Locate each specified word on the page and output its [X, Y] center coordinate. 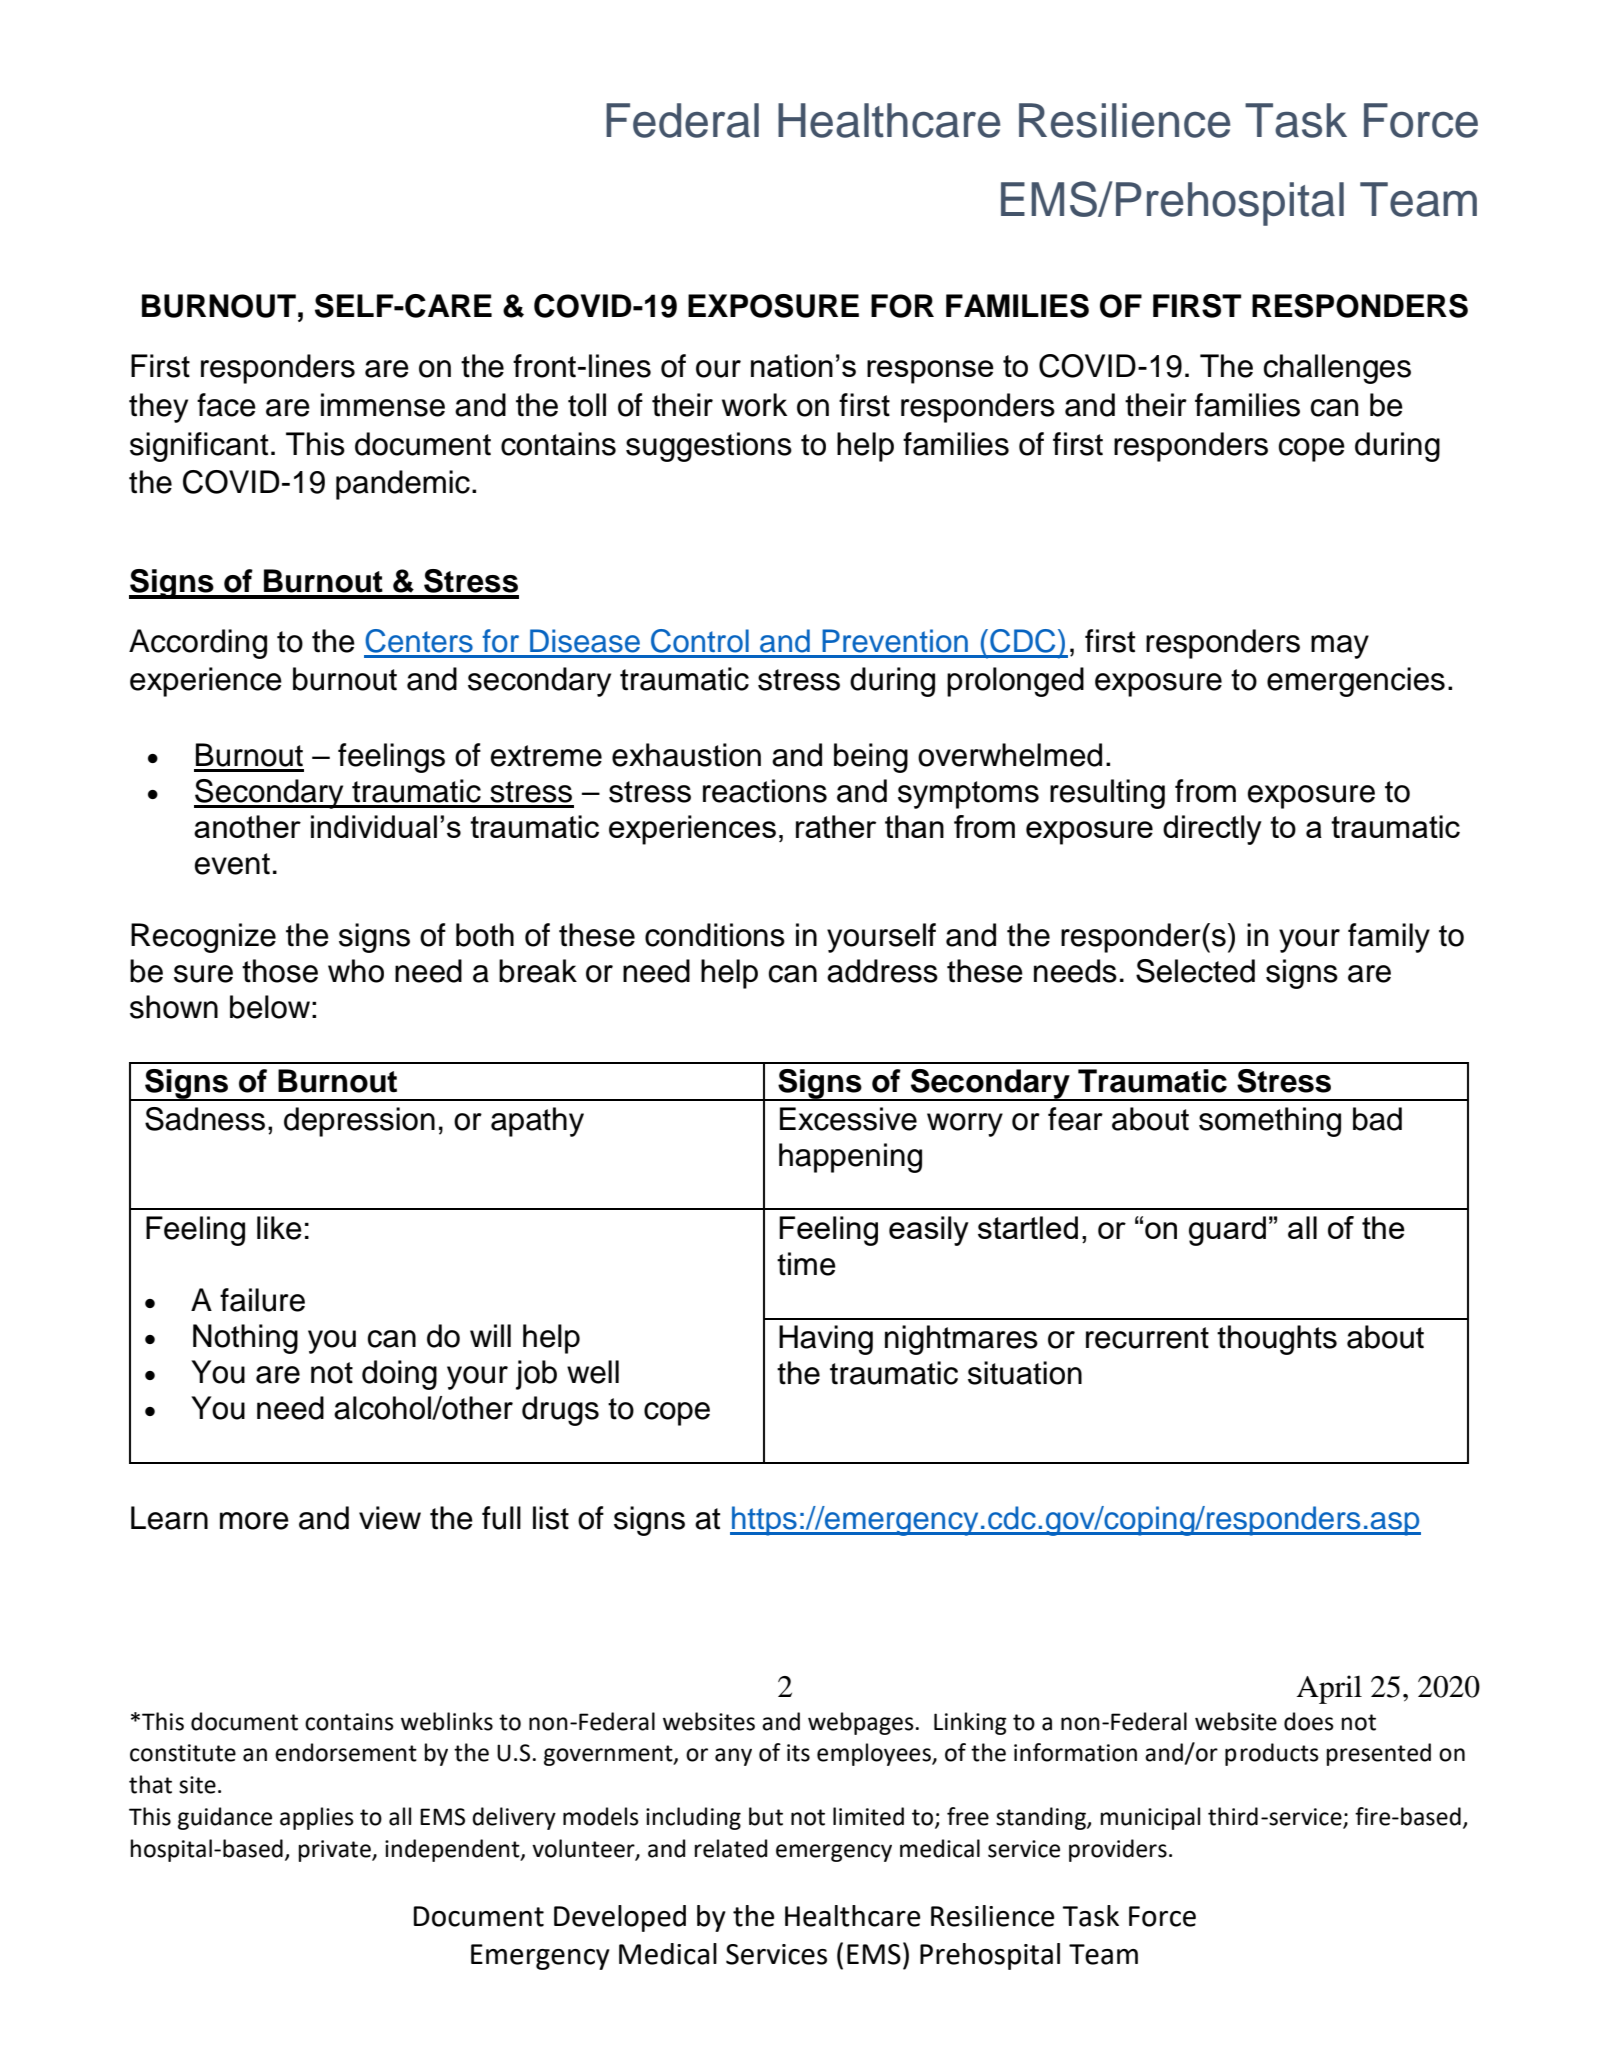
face [226, 405]
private [336, 1851]
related [731, 1848]
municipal [1150, 1818]
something [1270, 1122]
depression [359, 1122]
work [754, 405]
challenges [1337, 369]
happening [850, 1158]
